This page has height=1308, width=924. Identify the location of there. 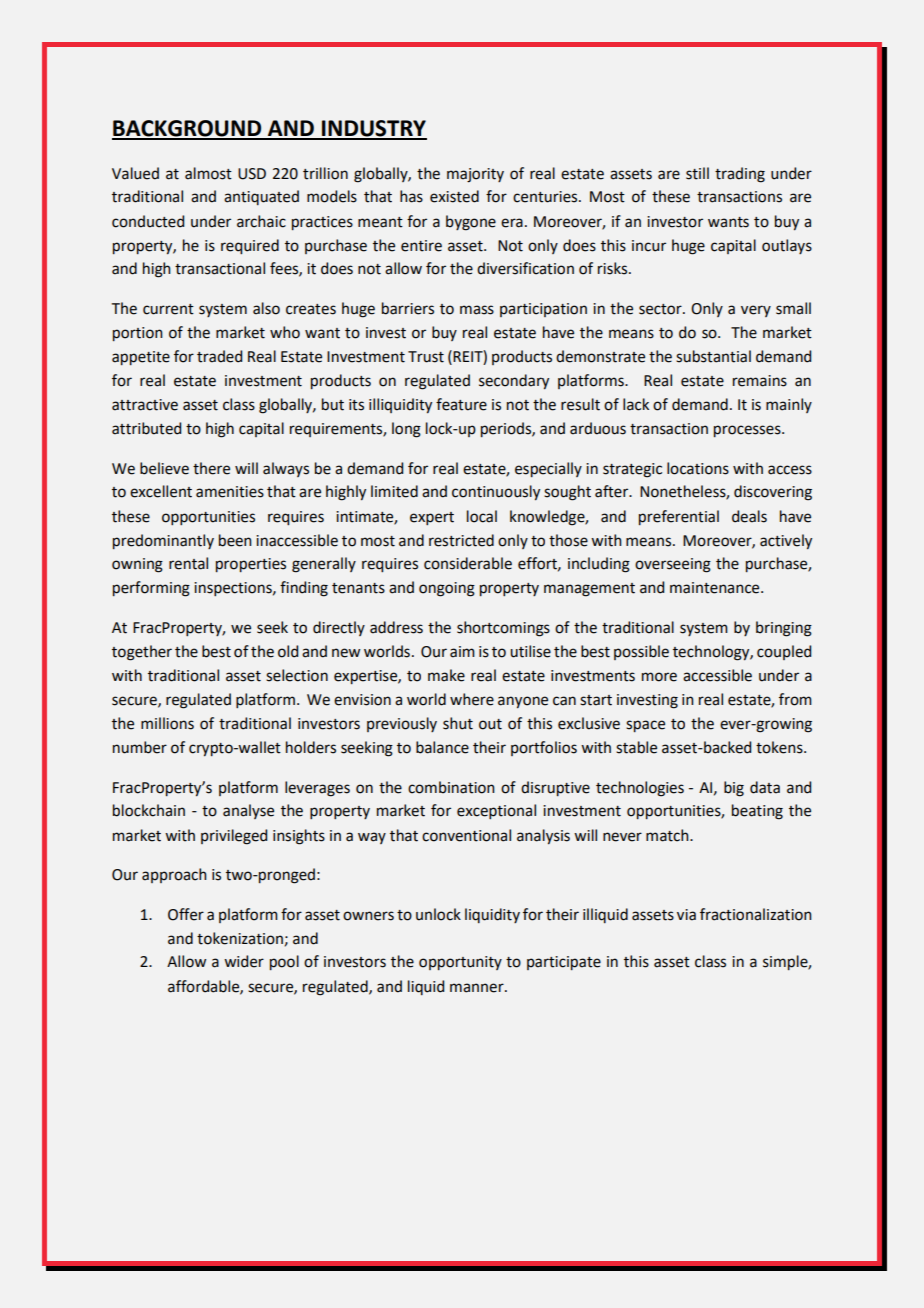
(211, 468).
